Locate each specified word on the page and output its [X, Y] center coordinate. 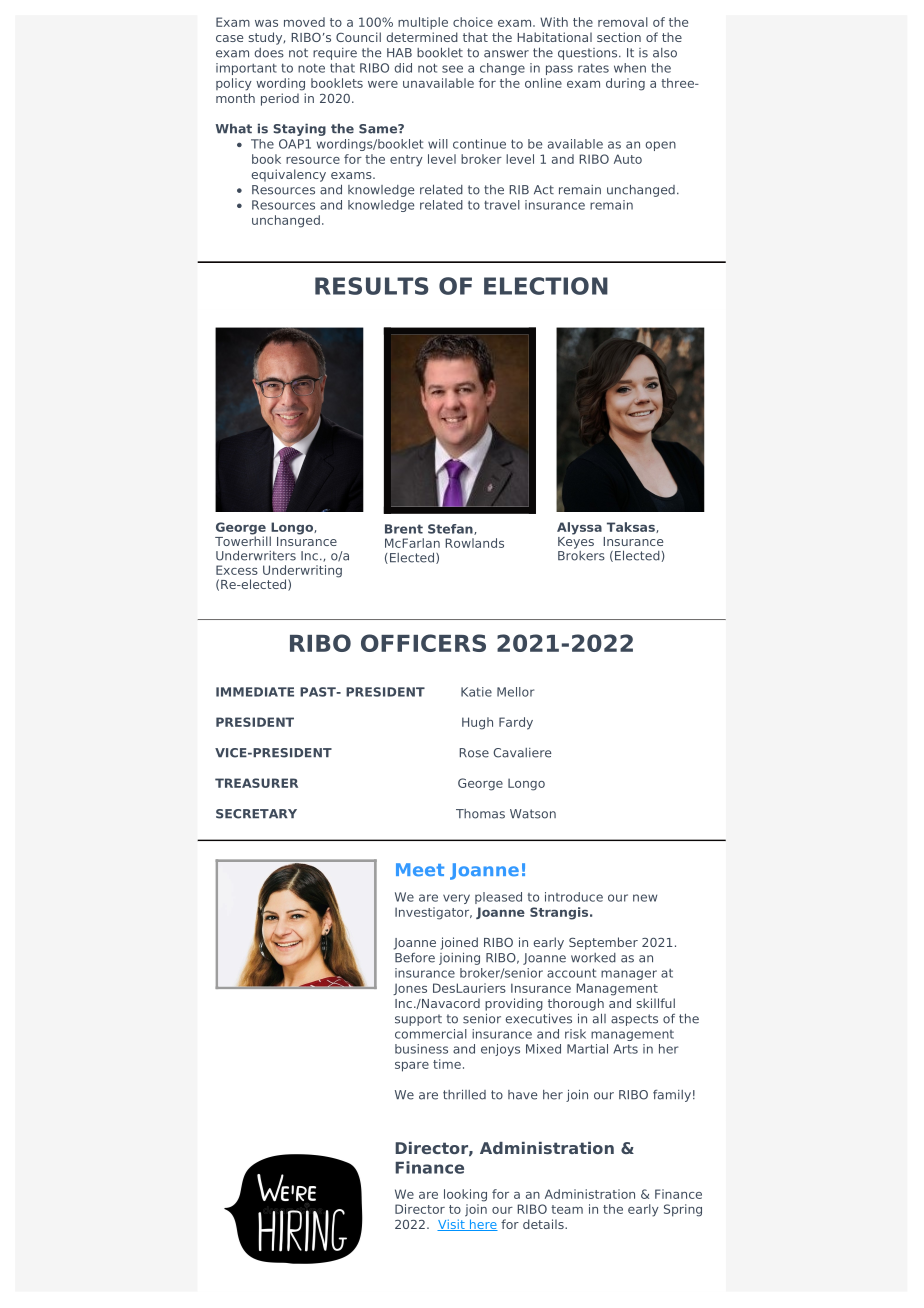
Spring [683, 1210]
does [269, 53]
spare [412, 1067]
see [452, 69]
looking [465, 1195]
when [630, 68]
